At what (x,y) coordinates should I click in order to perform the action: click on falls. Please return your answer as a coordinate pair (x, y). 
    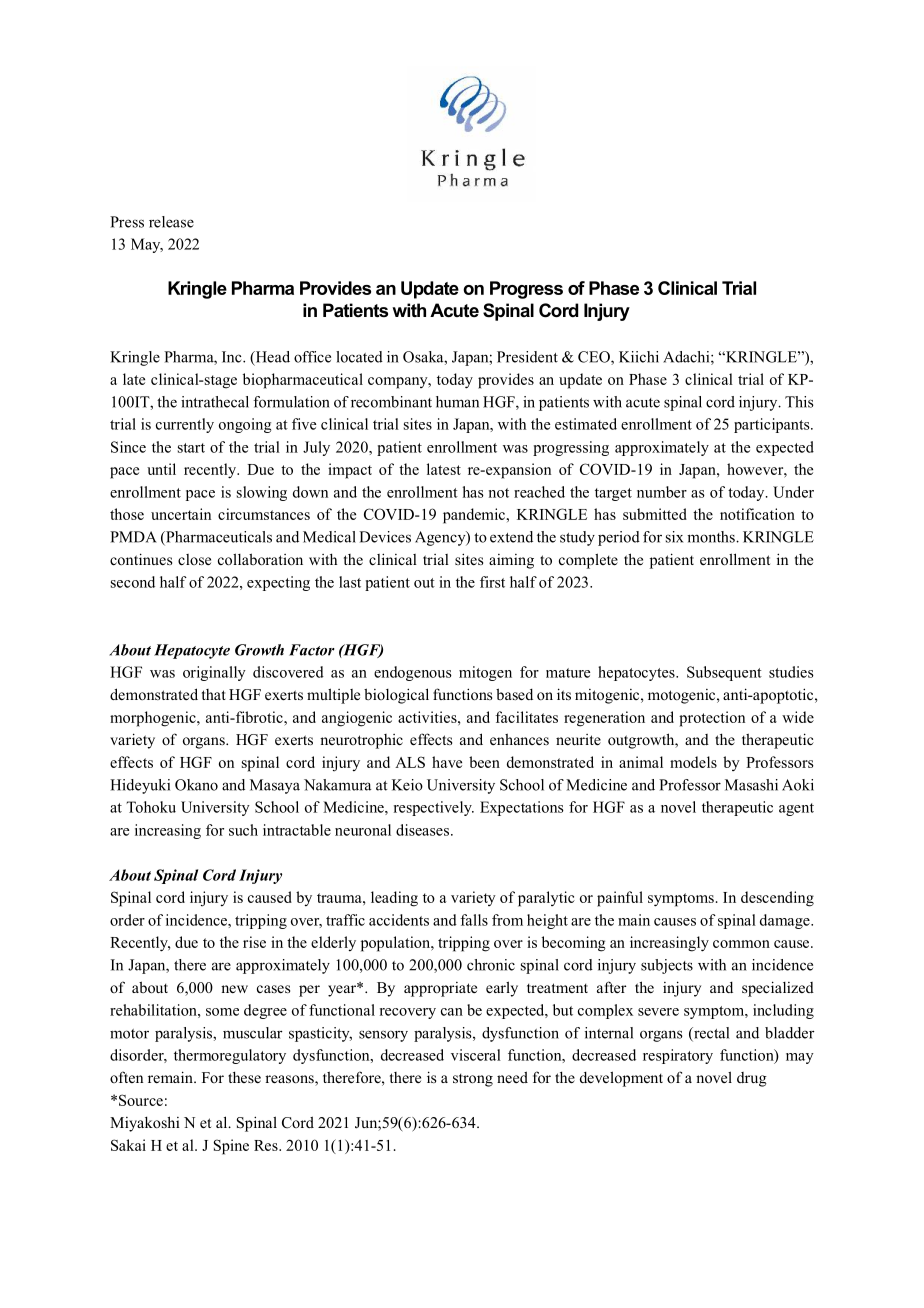
    Looking at the image, I should click on (474, 920).
